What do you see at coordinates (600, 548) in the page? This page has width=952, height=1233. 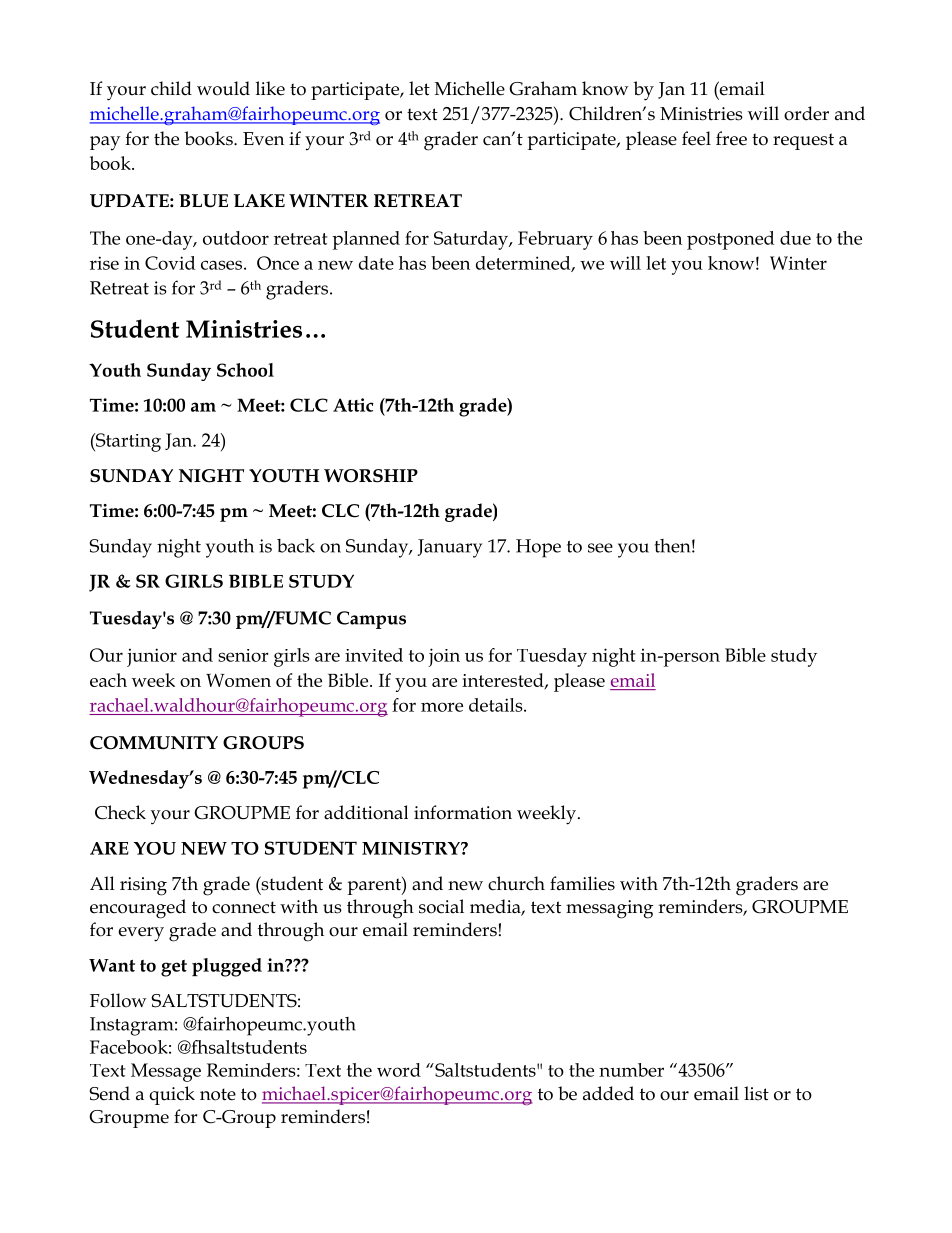 I see `see` at bounding box center [600, 548].
